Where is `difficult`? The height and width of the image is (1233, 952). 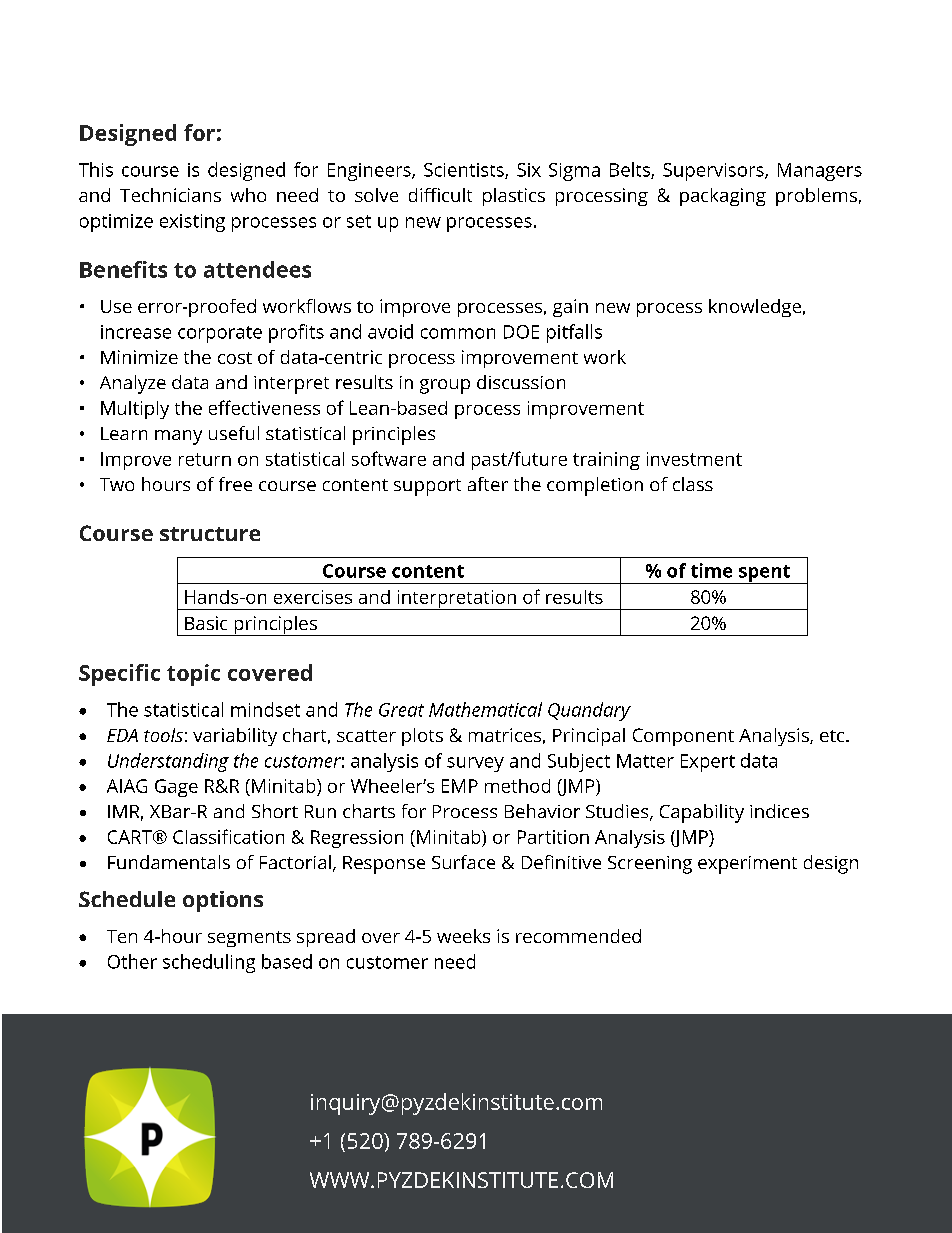
difficult is located at coordinates (440, 195).
